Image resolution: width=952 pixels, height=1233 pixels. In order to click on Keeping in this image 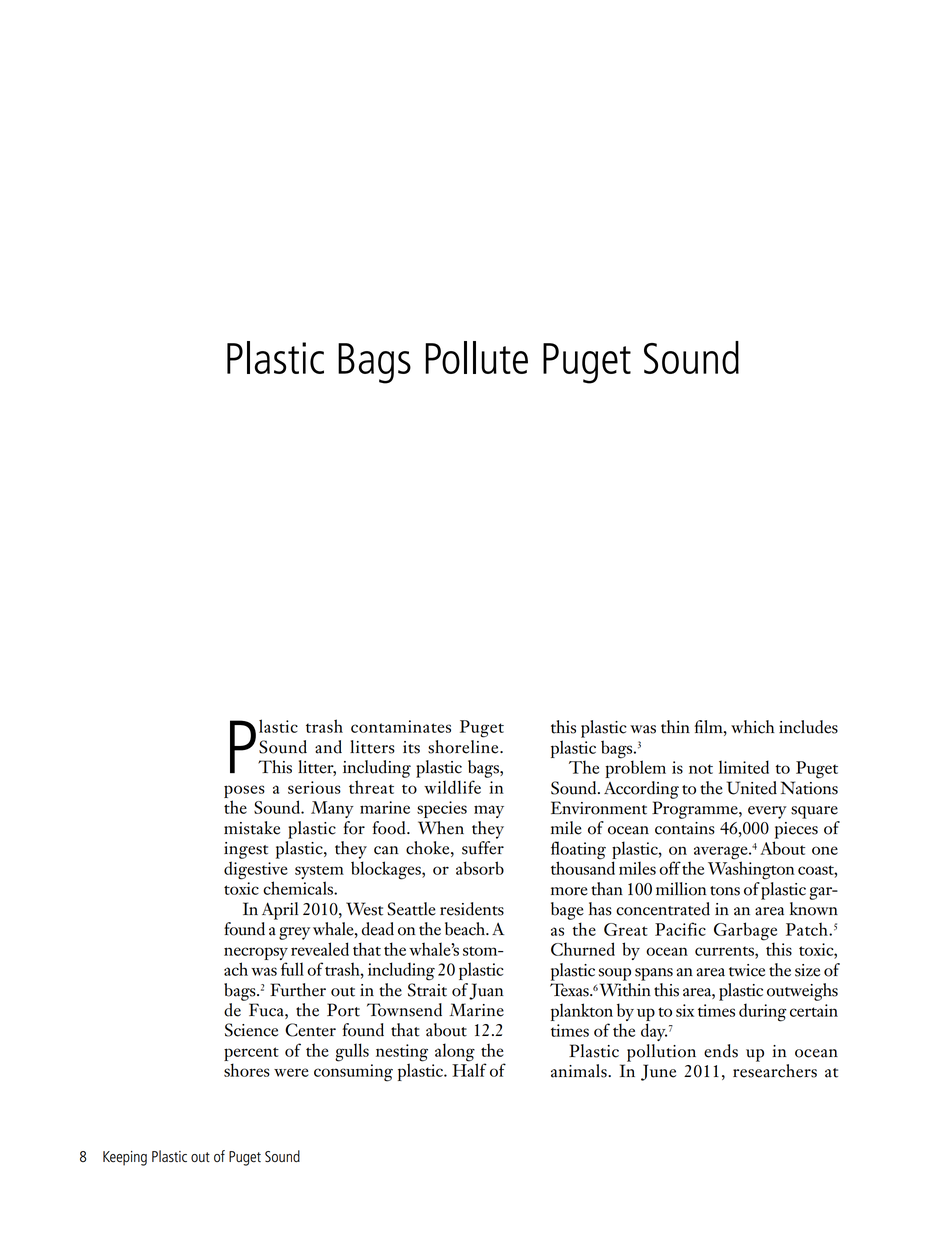, I will do `click(125, 1158)`.
